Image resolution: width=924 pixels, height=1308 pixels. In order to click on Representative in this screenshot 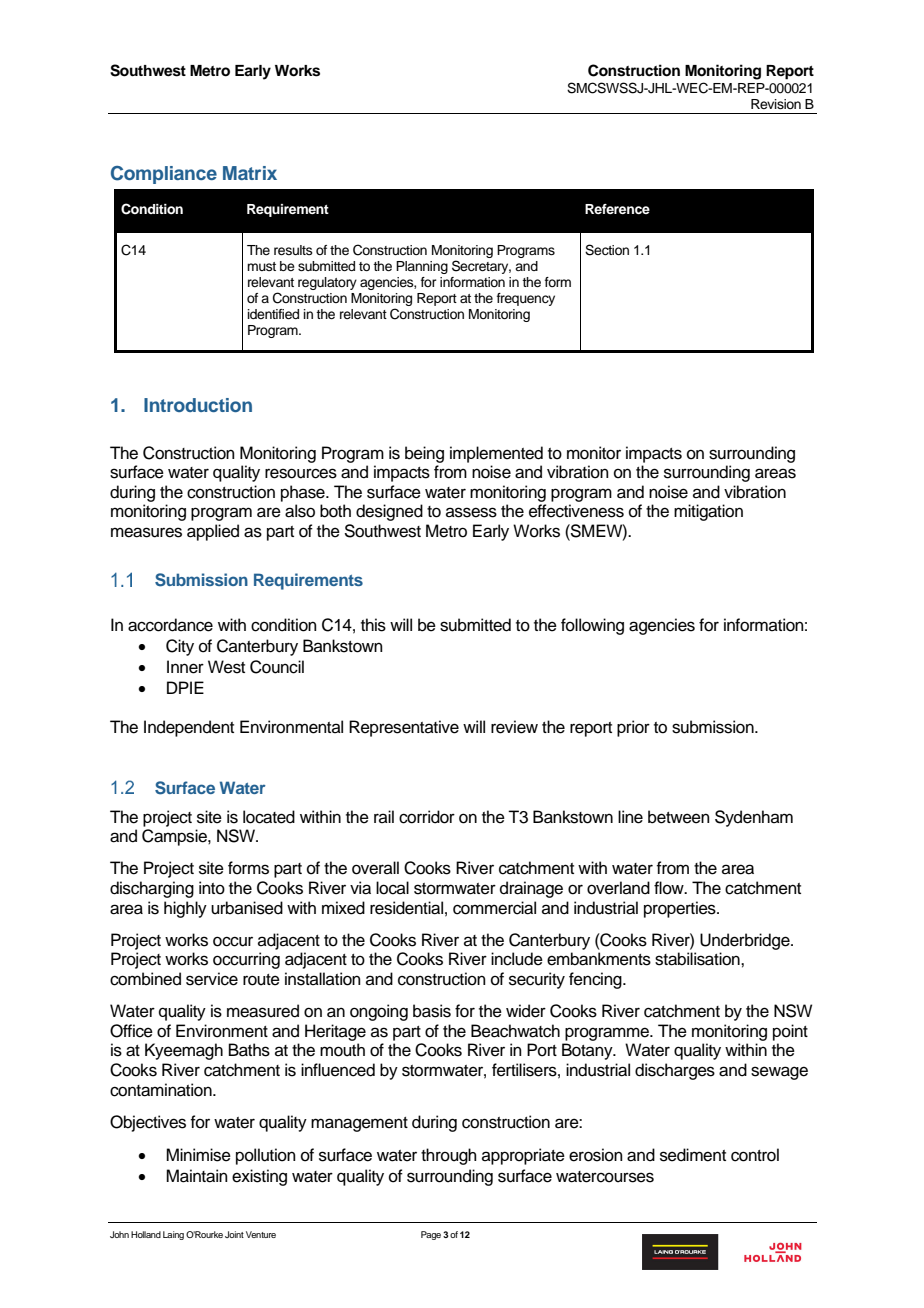, I will do `click(404, 728)`.
